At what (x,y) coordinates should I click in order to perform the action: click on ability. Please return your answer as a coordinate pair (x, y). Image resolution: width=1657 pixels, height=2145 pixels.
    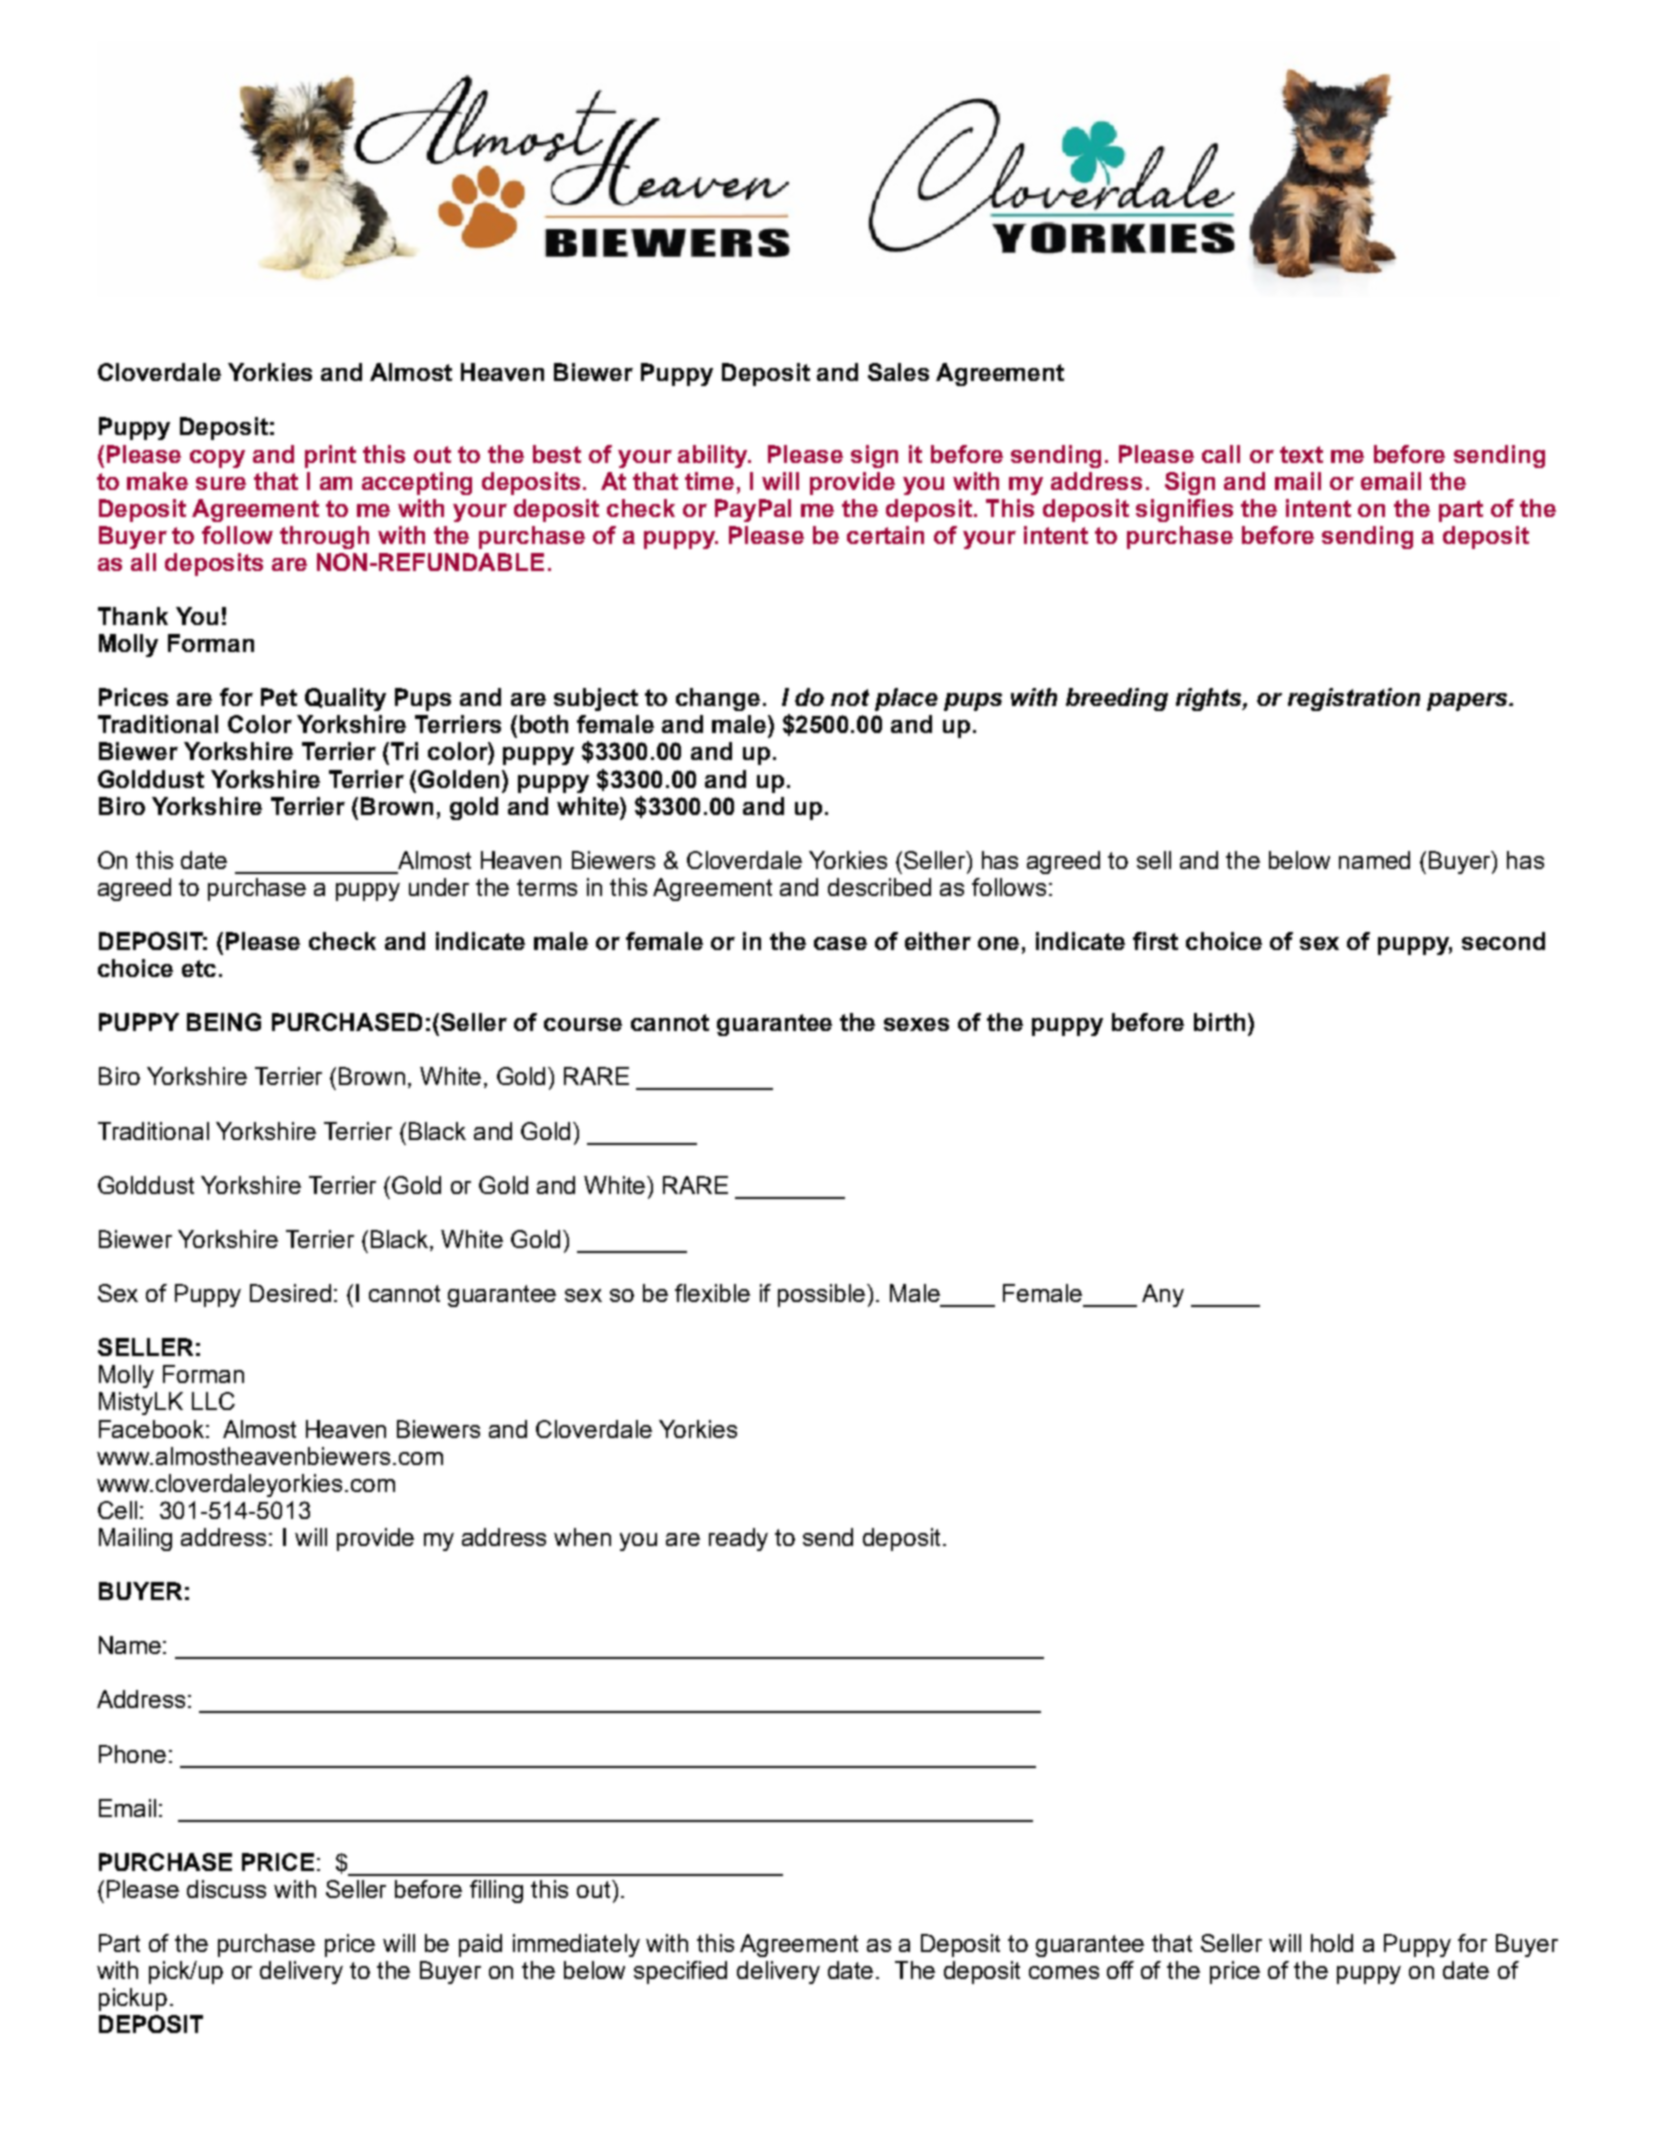
    Looking at the image, I should click on (714, 456).
